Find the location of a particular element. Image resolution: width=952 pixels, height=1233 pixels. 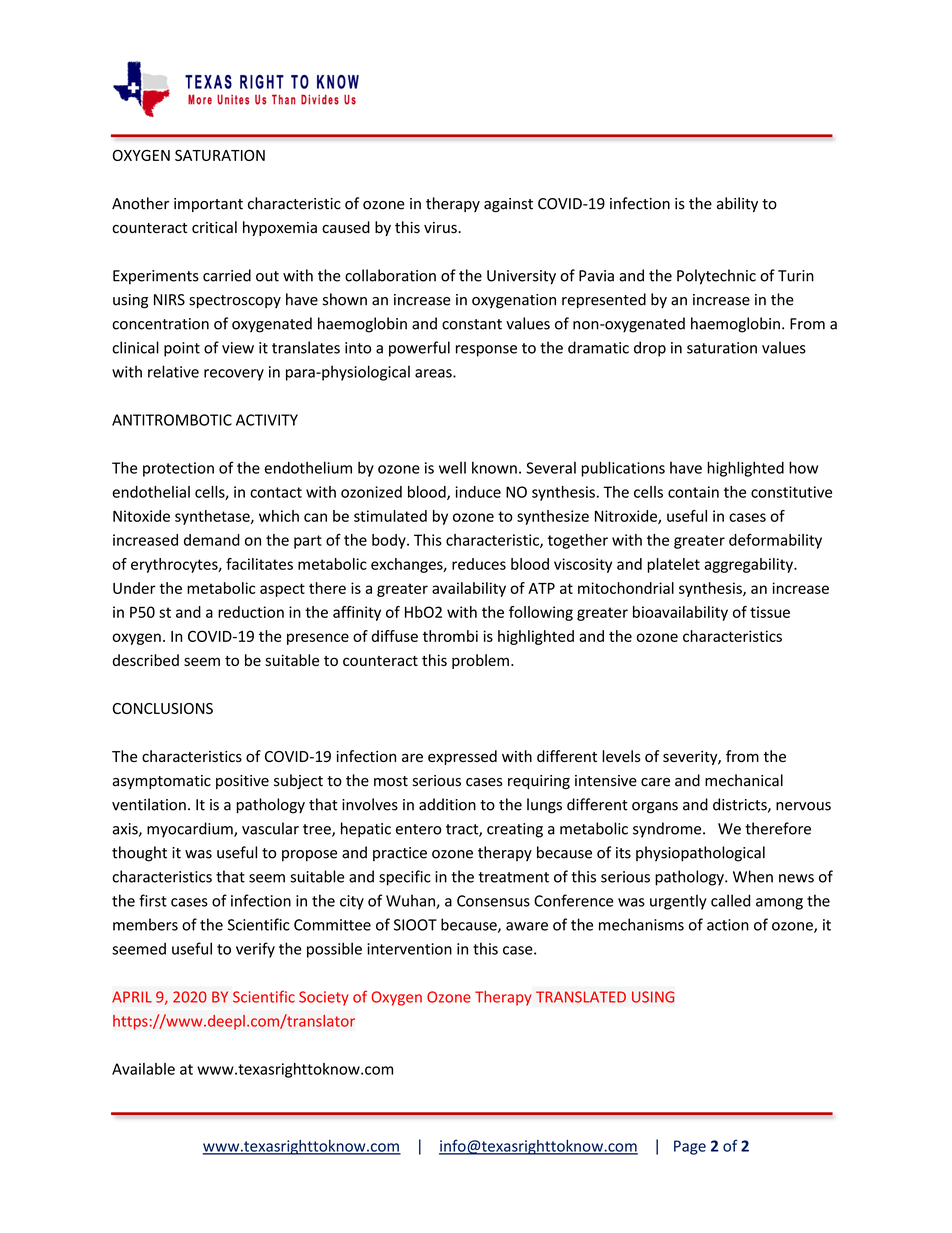

critical is located at coordinates (214, 227).
